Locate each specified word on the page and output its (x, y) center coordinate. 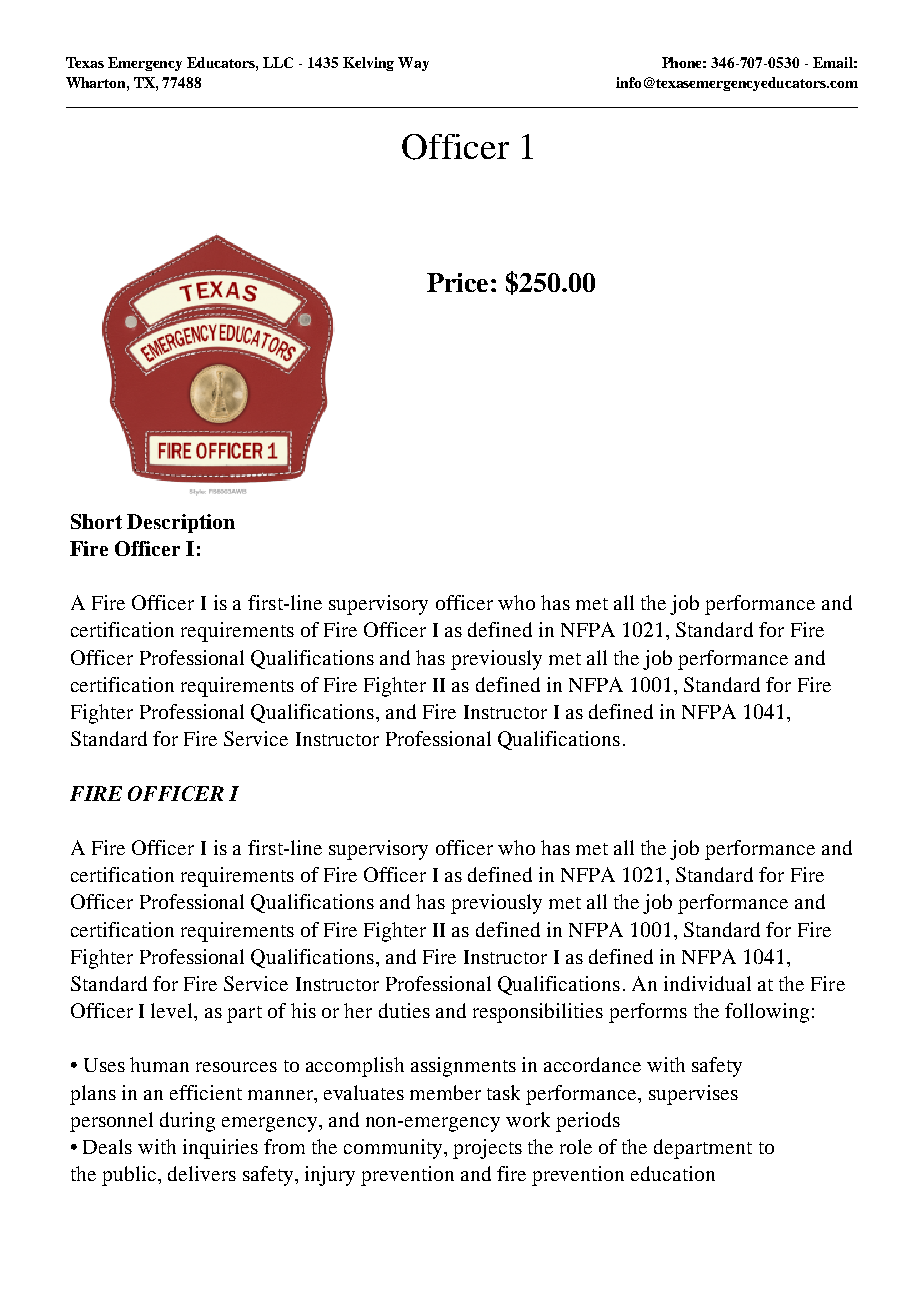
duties (404, 1010)
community (394, 1149)
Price (457, 282)
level (173, 1010)
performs (648, 1013)
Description (181, 523)
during (187, 1122)
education (673, 1173)
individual (707, 983)
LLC (278, 62)
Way (413, 64)
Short (96, 521)
